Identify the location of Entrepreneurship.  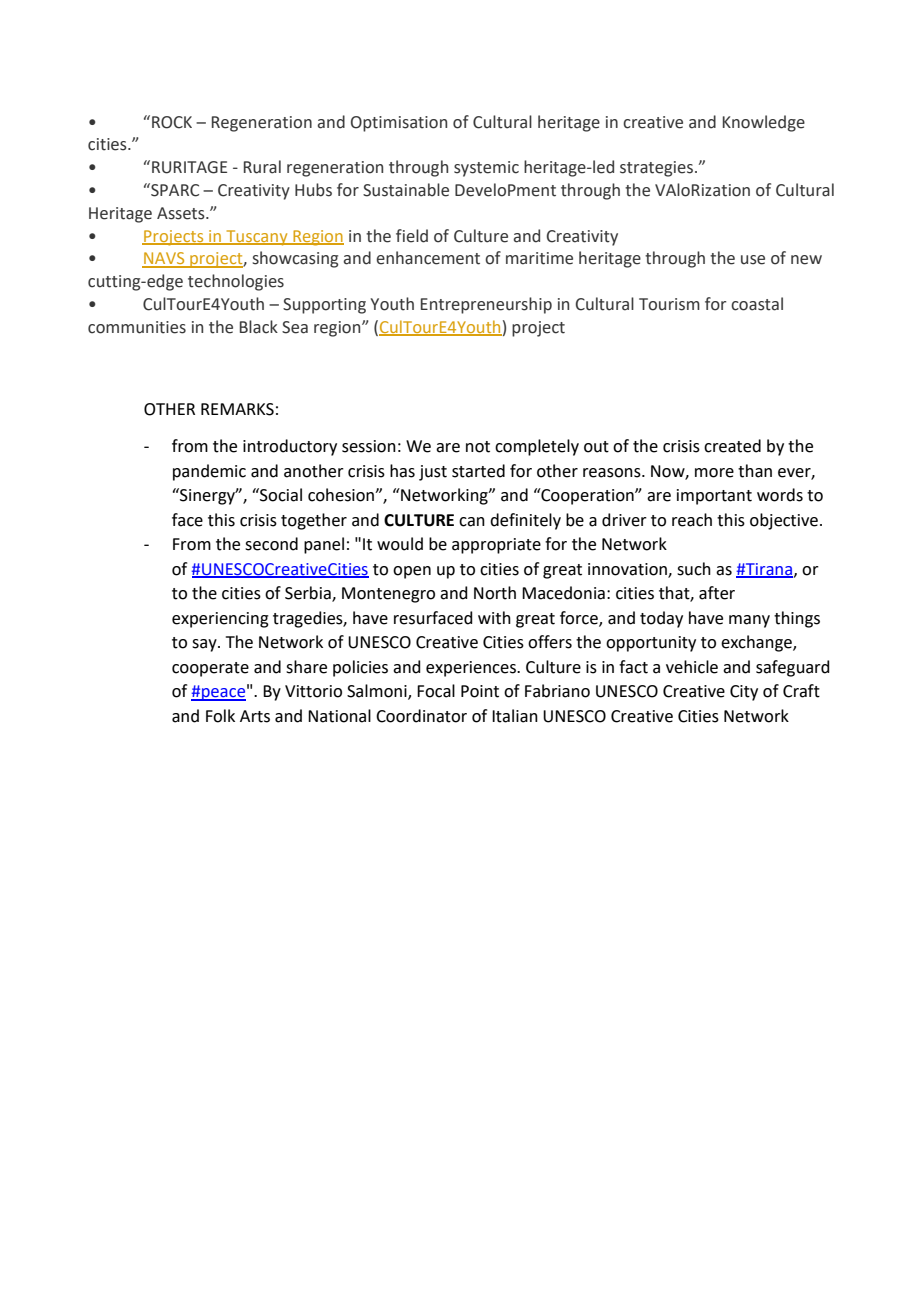
(486, 305).
